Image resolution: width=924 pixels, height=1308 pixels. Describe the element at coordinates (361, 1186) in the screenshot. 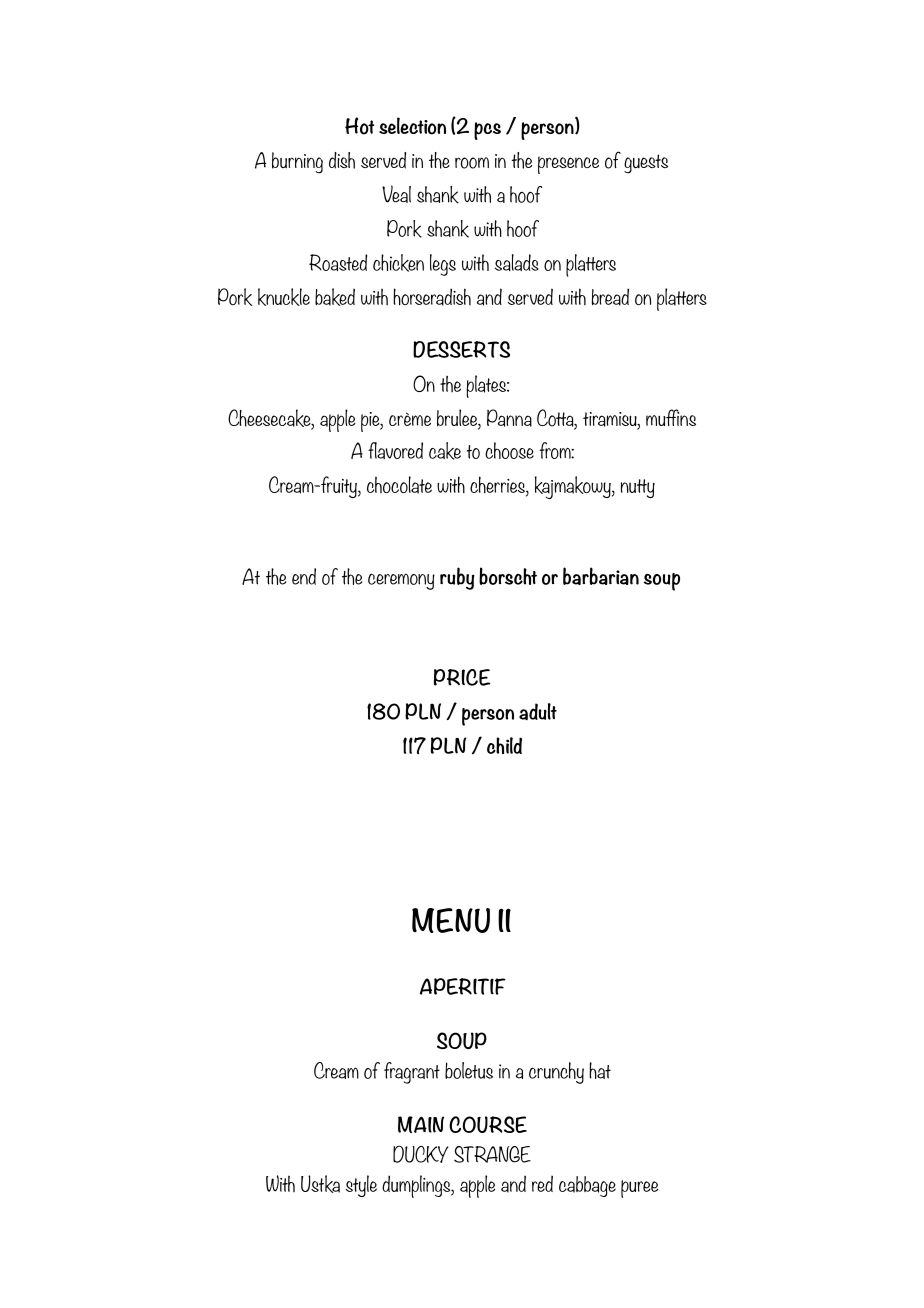

I see `style` at that location.
